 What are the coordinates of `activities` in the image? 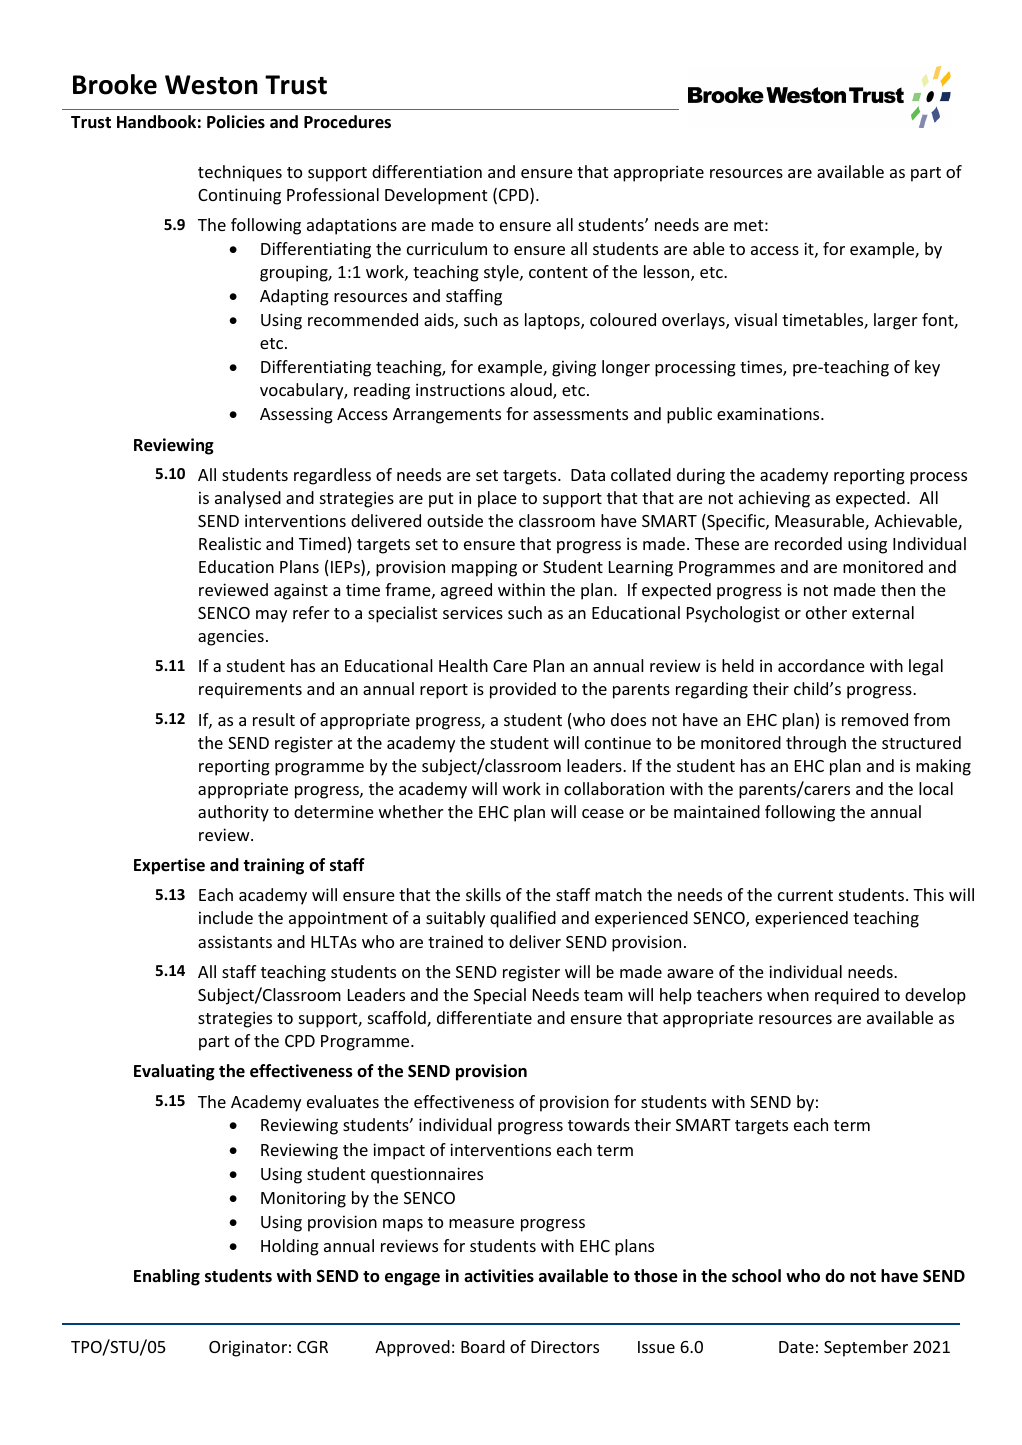 It's located at (499, 1276).
